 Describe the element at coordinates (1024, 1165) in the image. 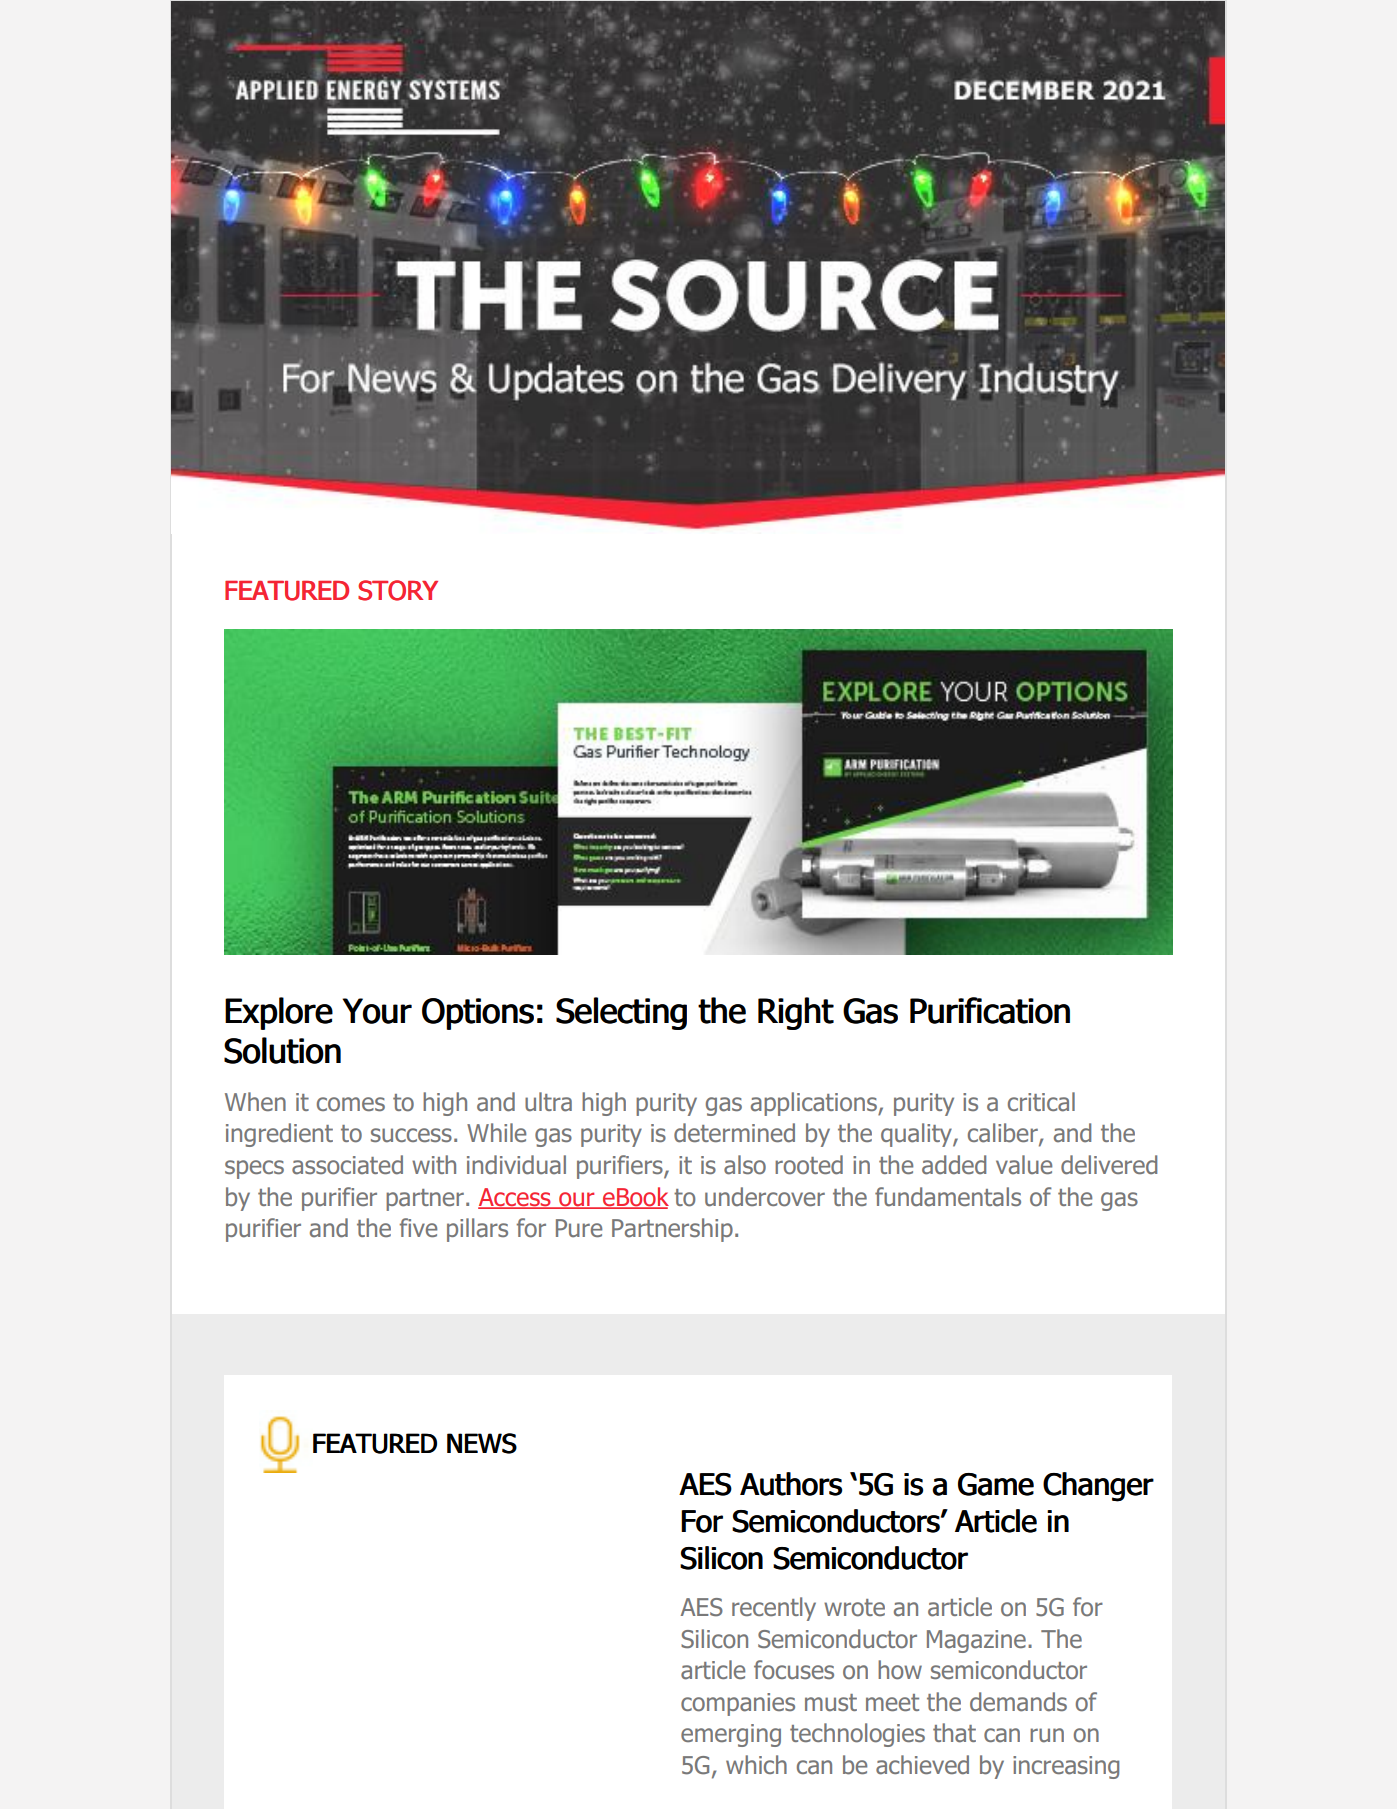

I see `value` at that location.
